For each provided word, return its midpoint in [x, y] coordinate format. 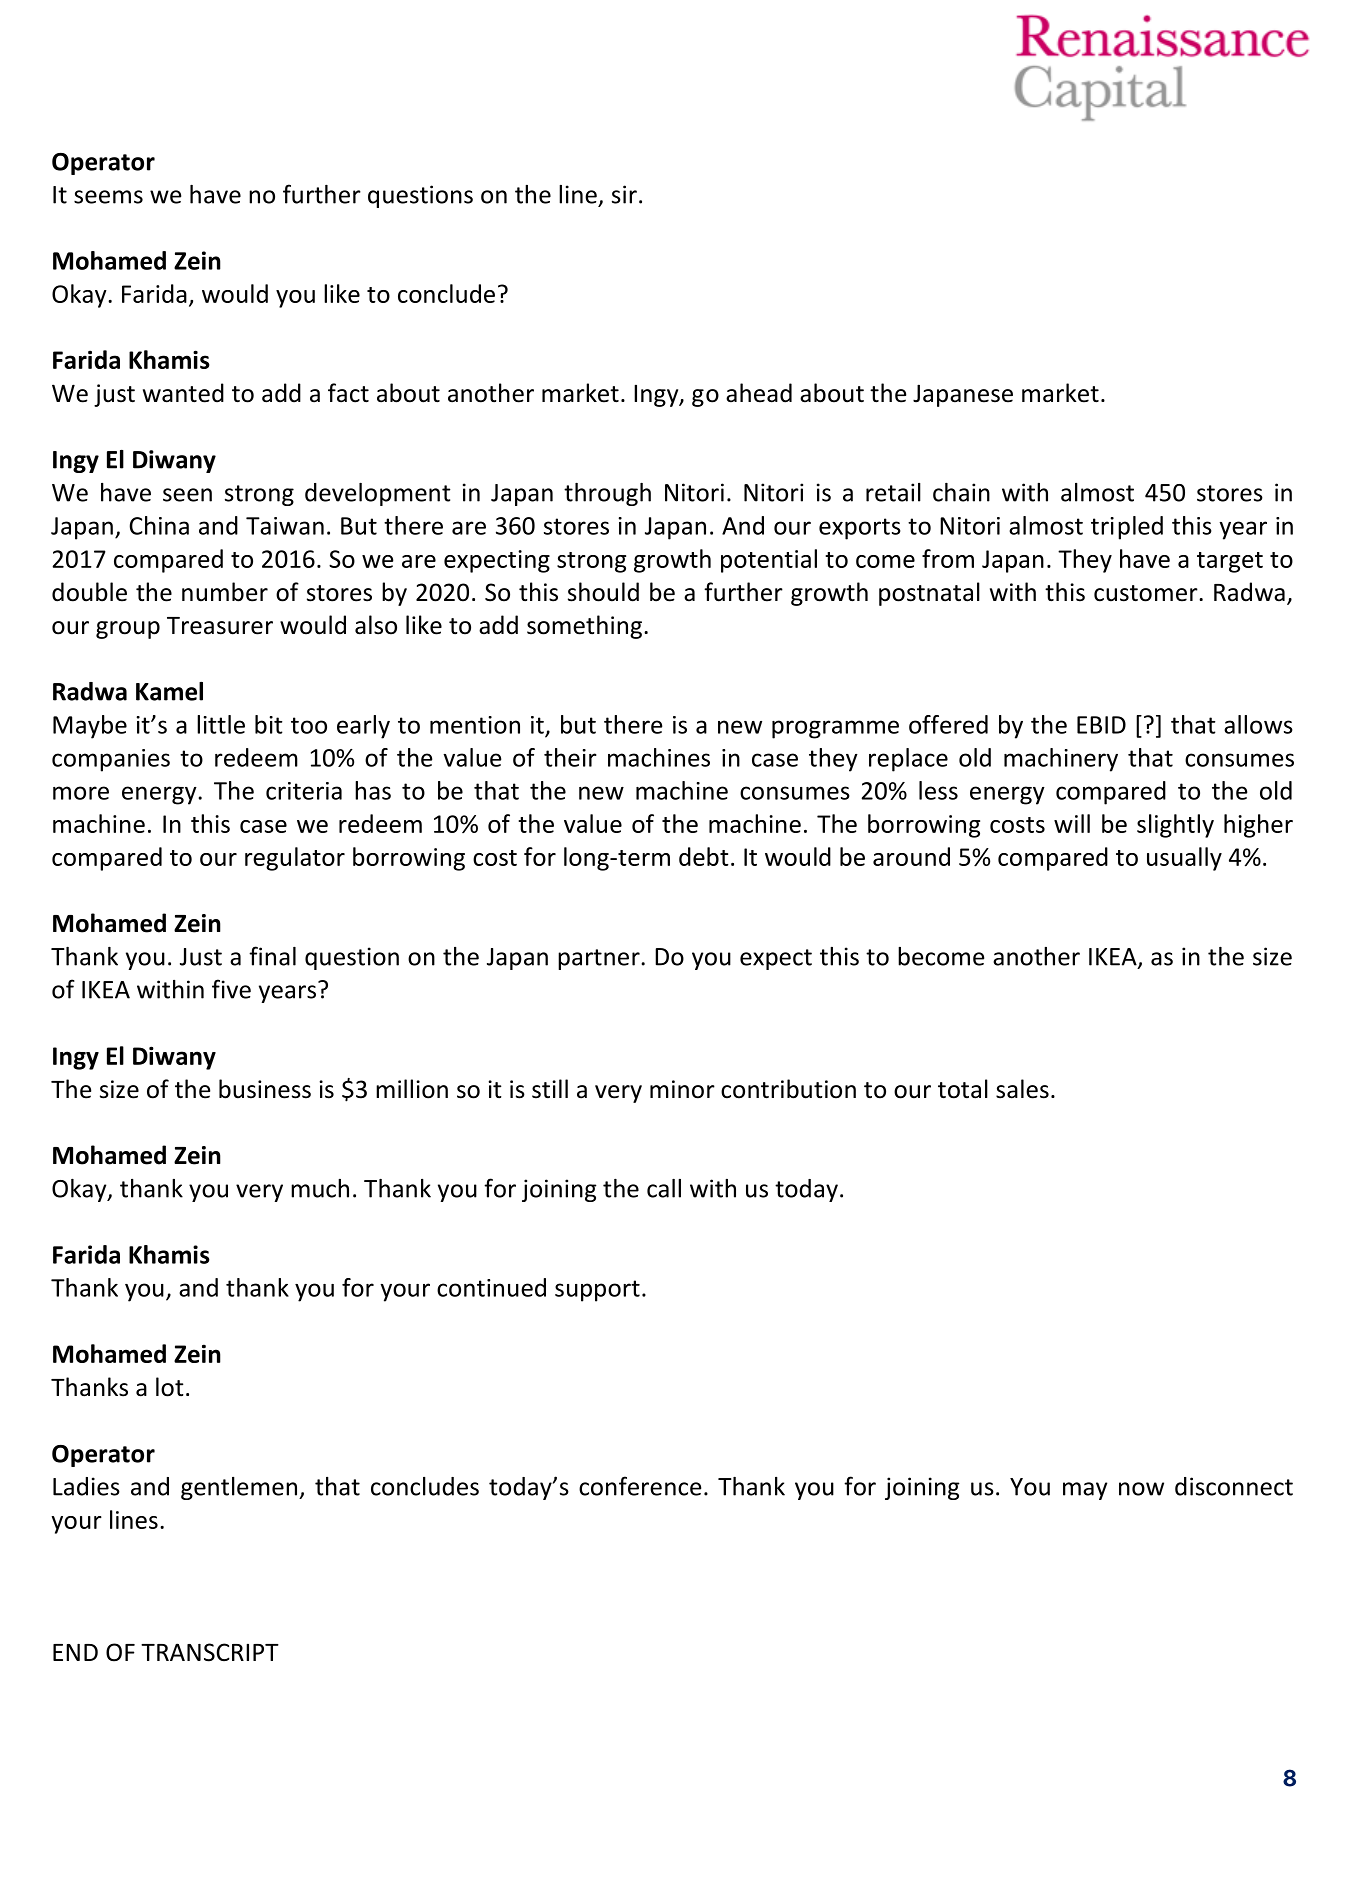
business [265, 1089]
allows [1258, 724]
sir [624, 194]
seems [108, 197]
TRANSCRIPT [210, 1652]
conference [640, 1486]
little [221, 724]
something [586, 627]
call [664, 1188]
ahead [759, 393]
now [1141, 1489]
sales [1022, 1089]
